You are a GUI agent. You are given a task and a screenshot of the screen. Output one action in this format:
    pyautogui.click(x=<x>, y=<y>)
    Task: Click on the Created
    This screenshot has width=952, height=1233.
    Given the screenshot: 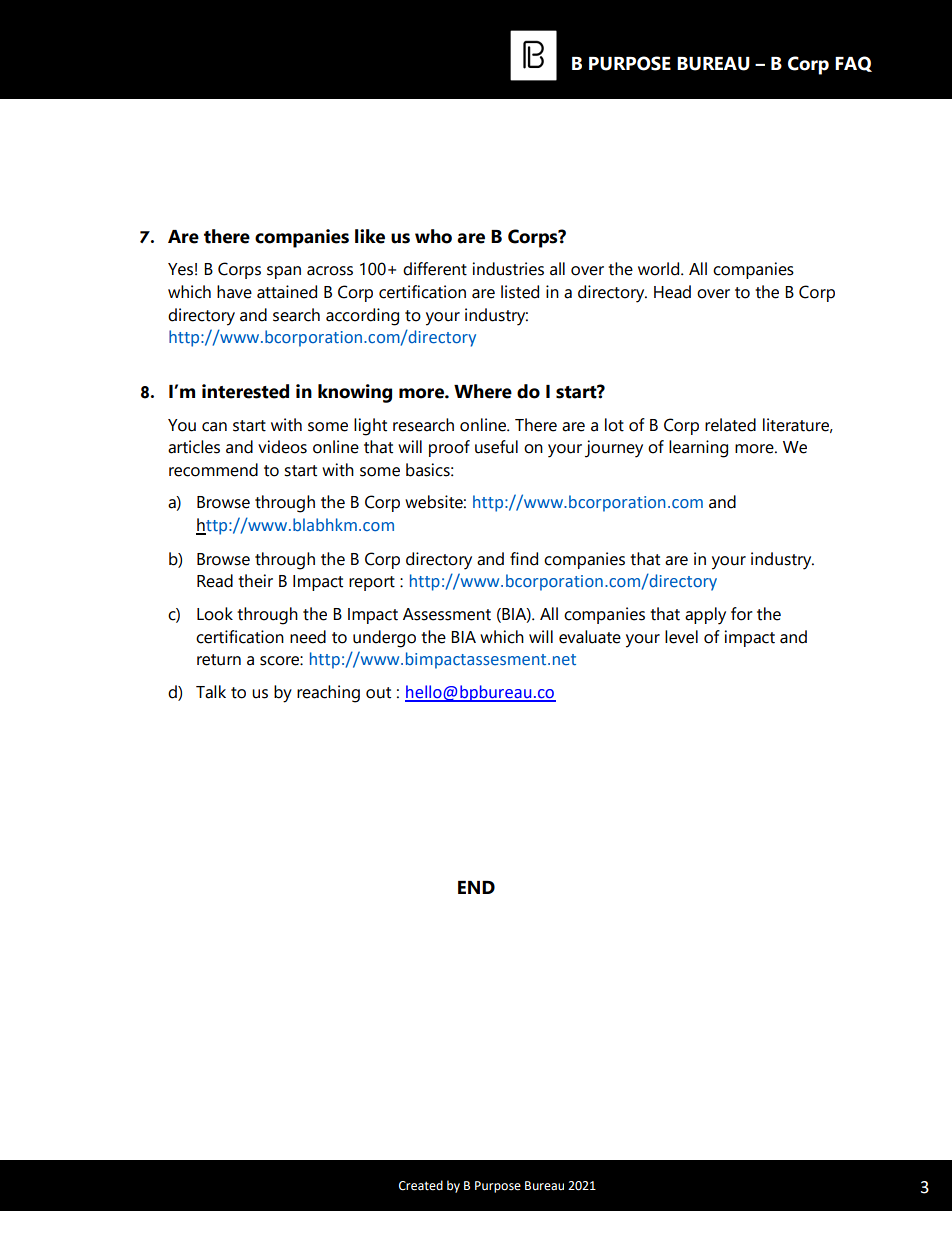 What is the action you would take?
    pyautogui.click(x=421, y=1185)
